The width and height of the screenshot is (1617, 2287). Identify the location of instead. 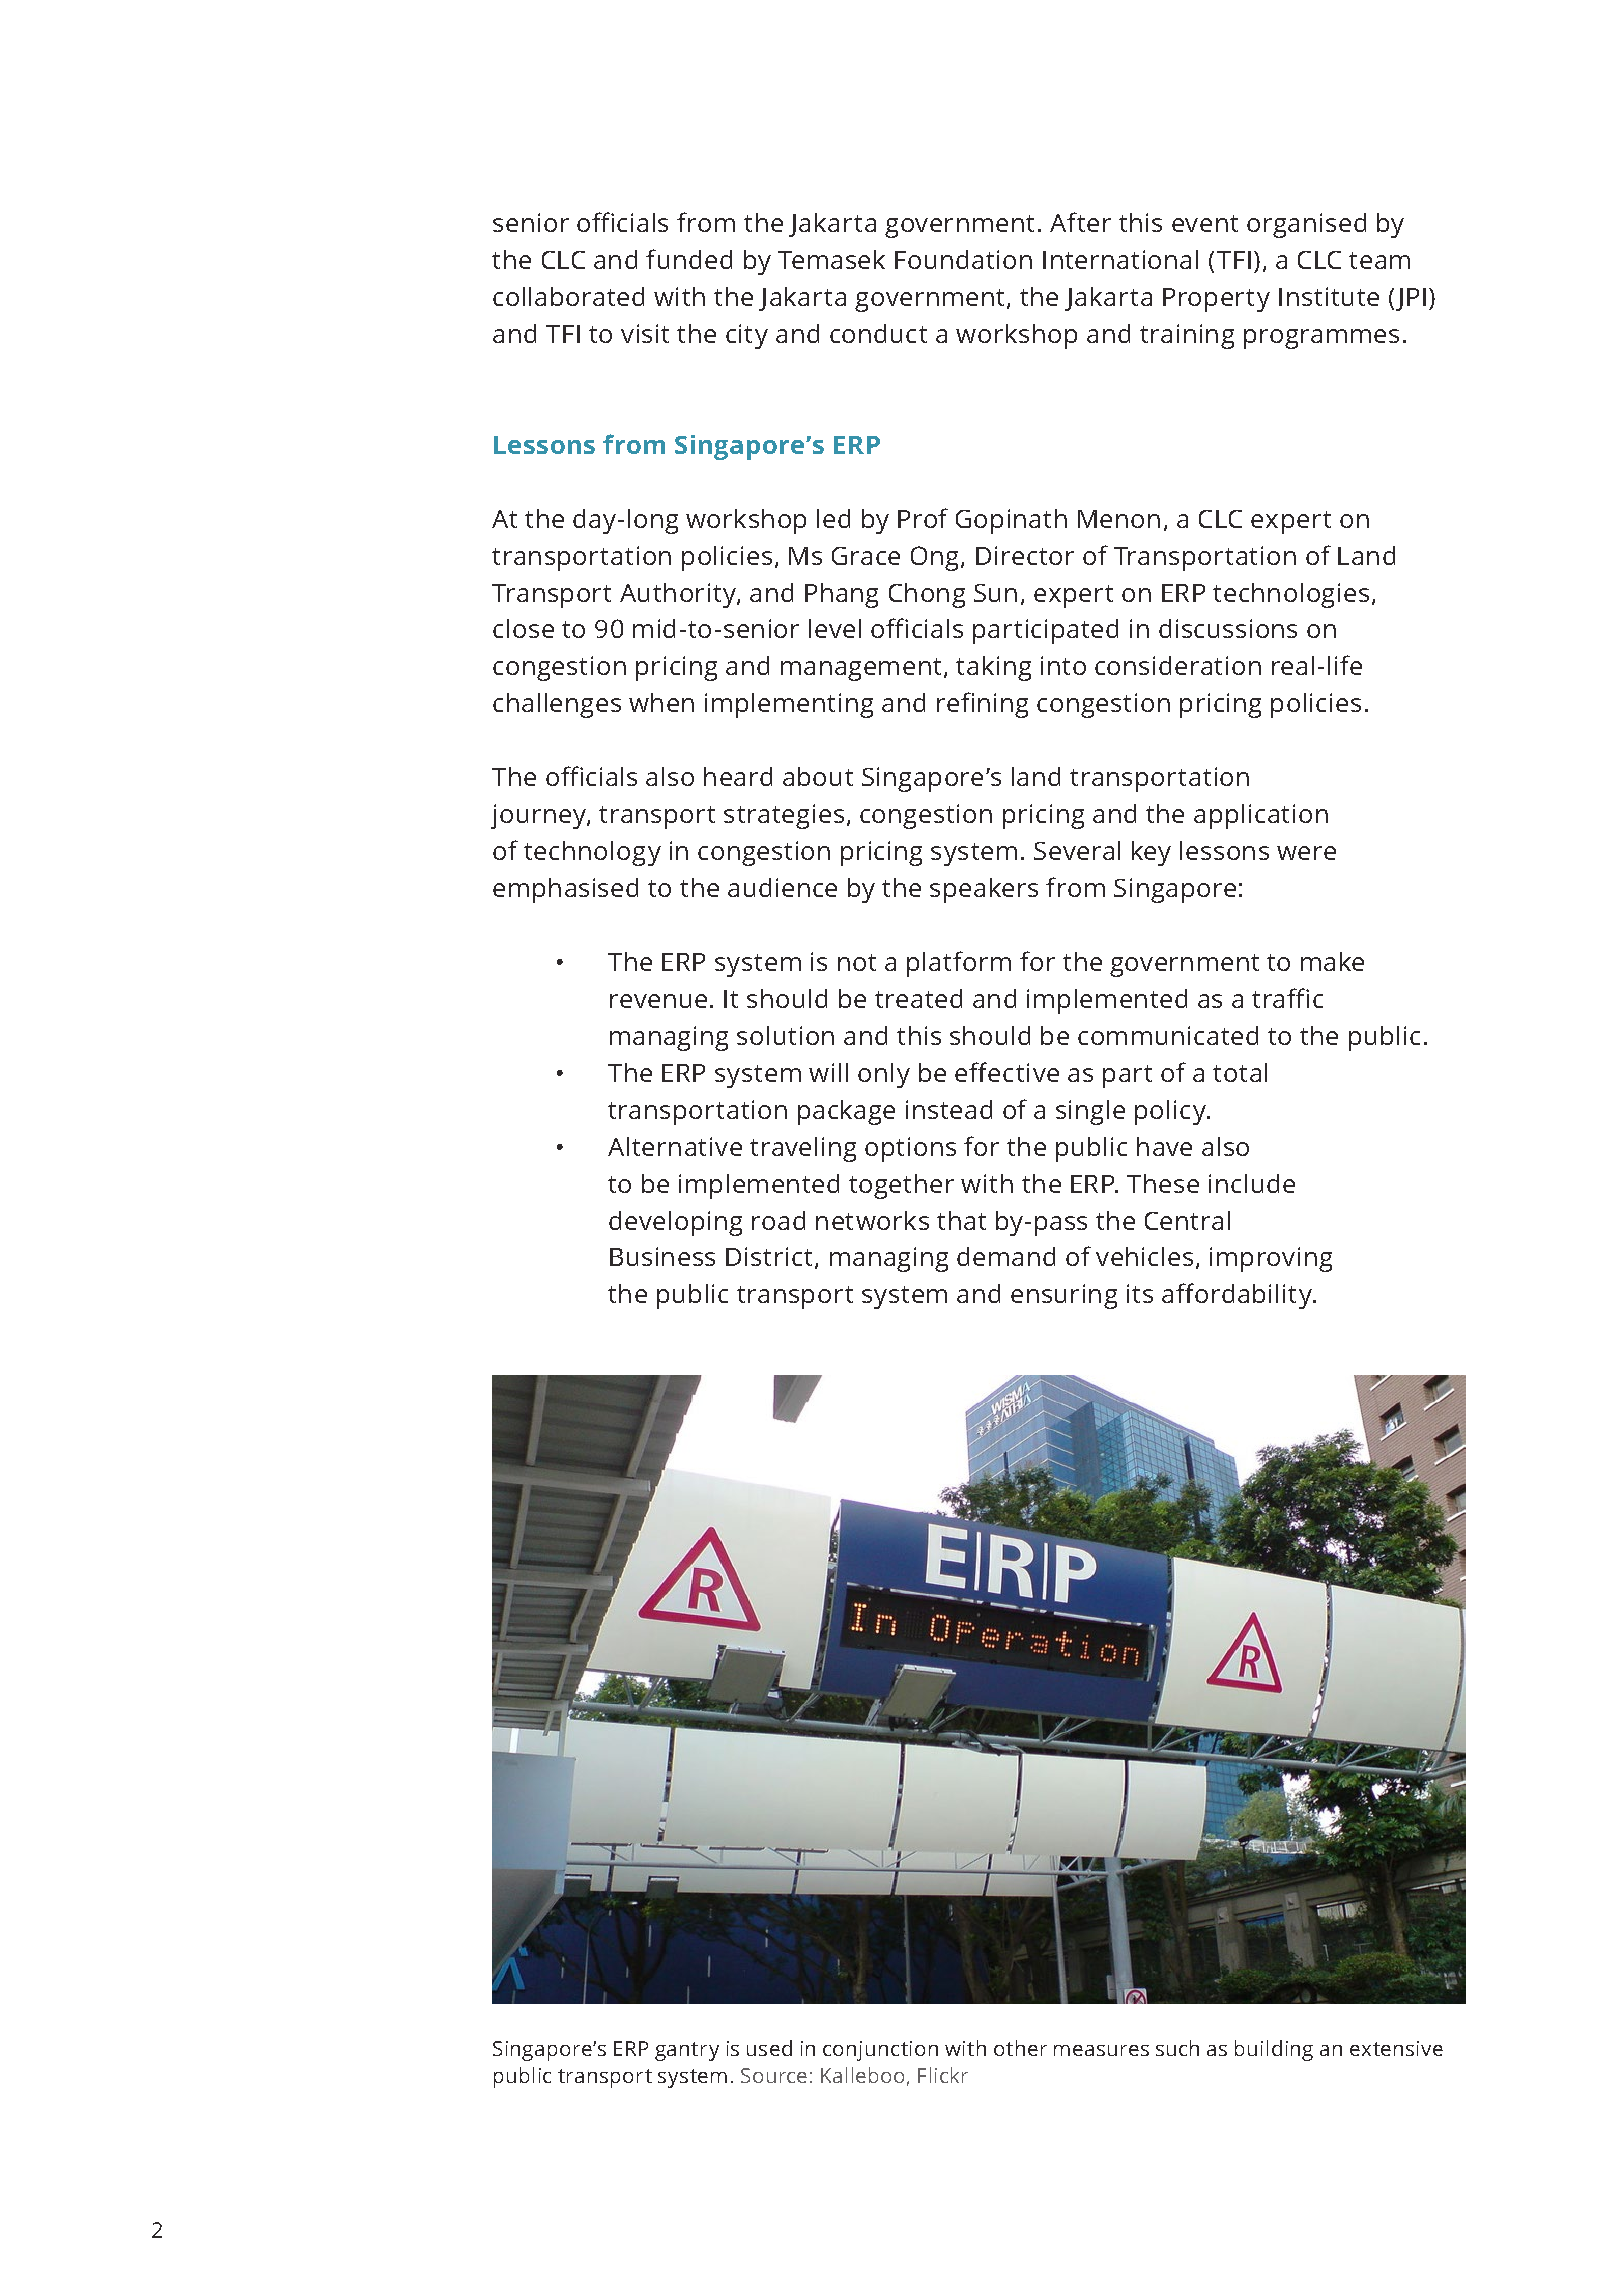
(949, 1109).
